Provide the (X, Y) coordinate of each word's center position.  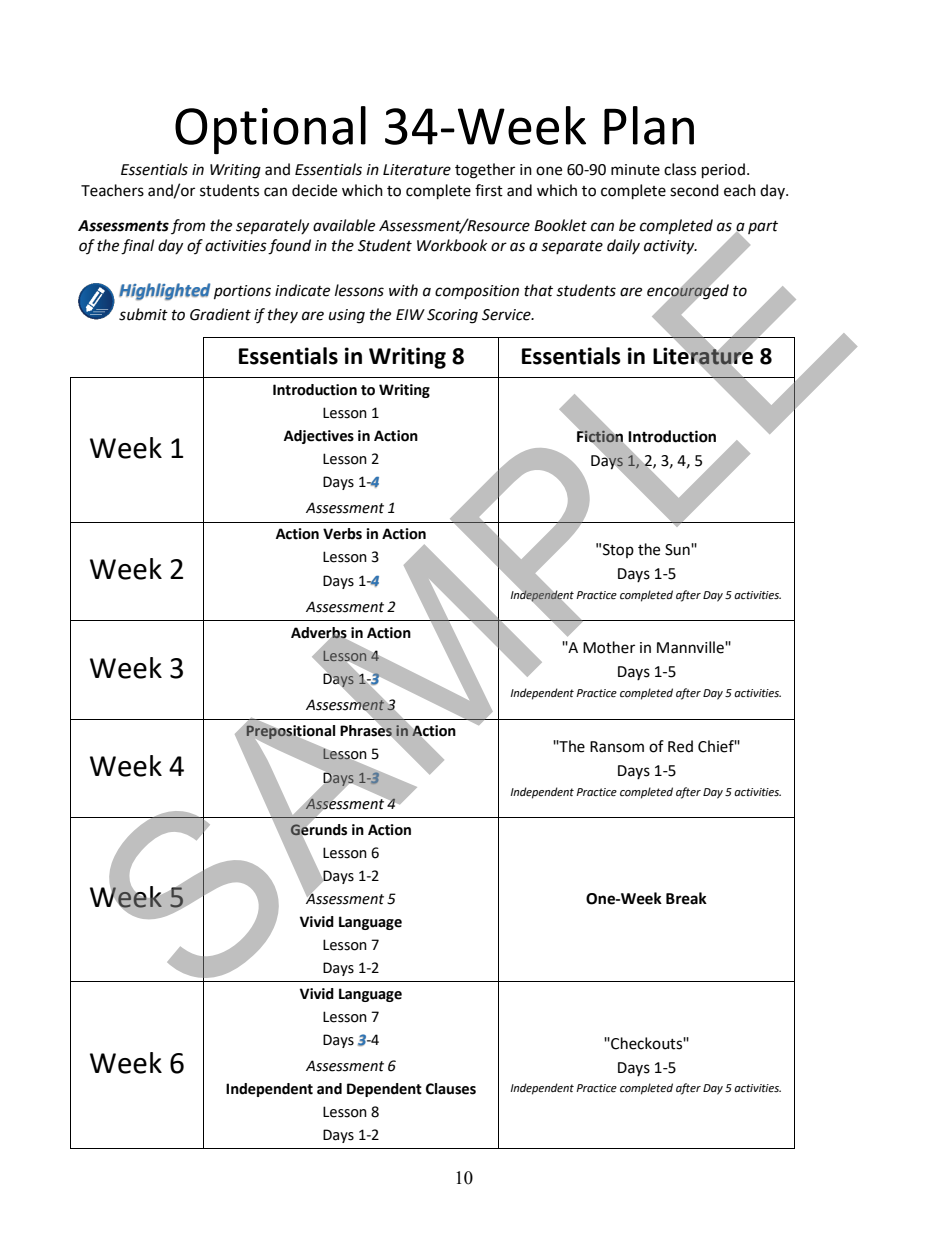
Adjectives (319, 437)
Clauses (451, 1089)
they (283, 315)
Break (686, 898)
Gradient (220, 314)
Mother (609, 647)
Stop (618, 551)
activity (670, 247)
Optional (270, 130)
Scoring (452, 316)
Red (680, 746)
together (485, 171)
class (680, 169)
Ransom (617, 747)
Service (507, 315)
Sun (678, 550)
